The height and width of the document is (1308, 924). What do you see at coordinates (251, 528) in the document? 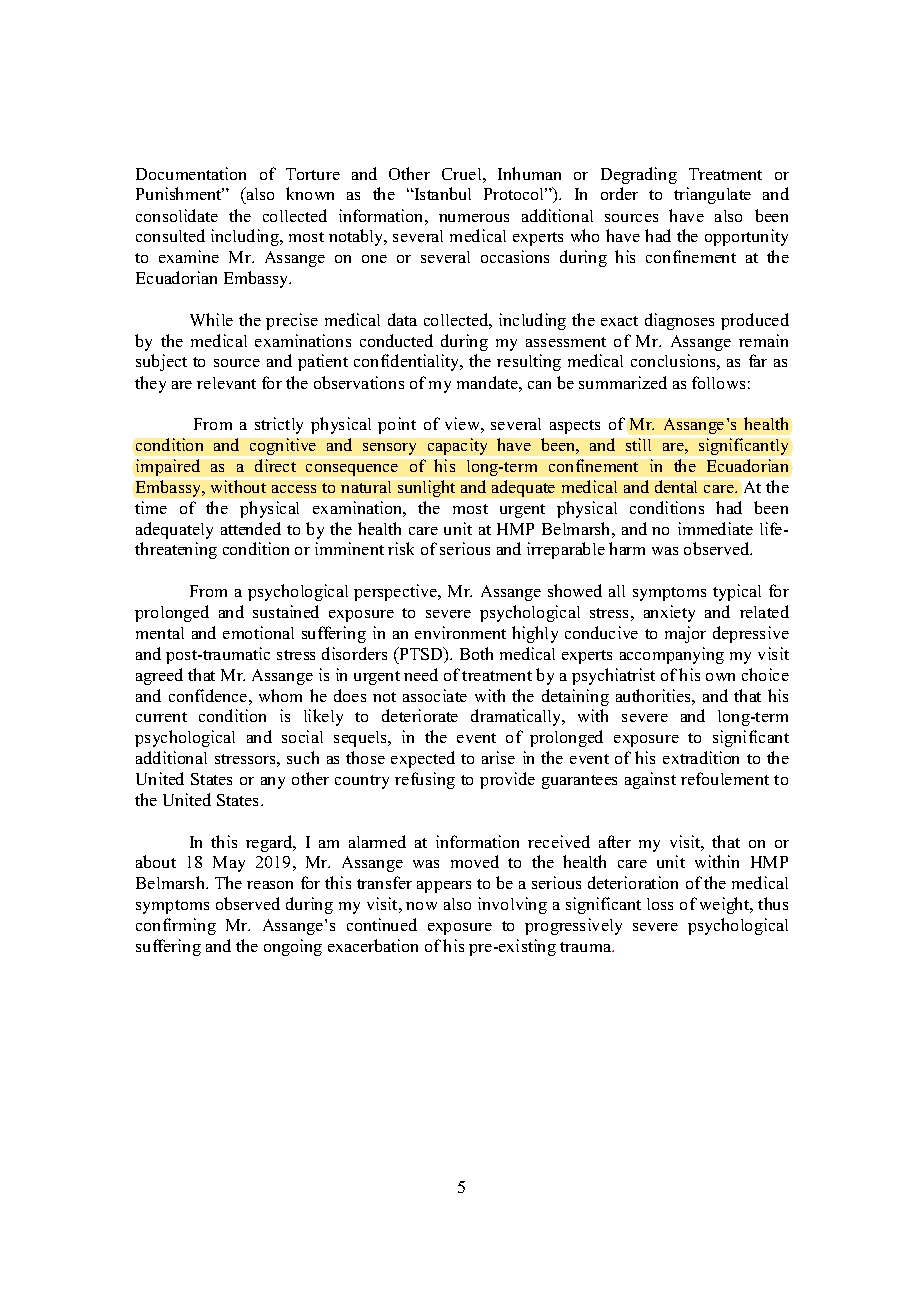
I see `attended` at bounding box center [251, 528].
